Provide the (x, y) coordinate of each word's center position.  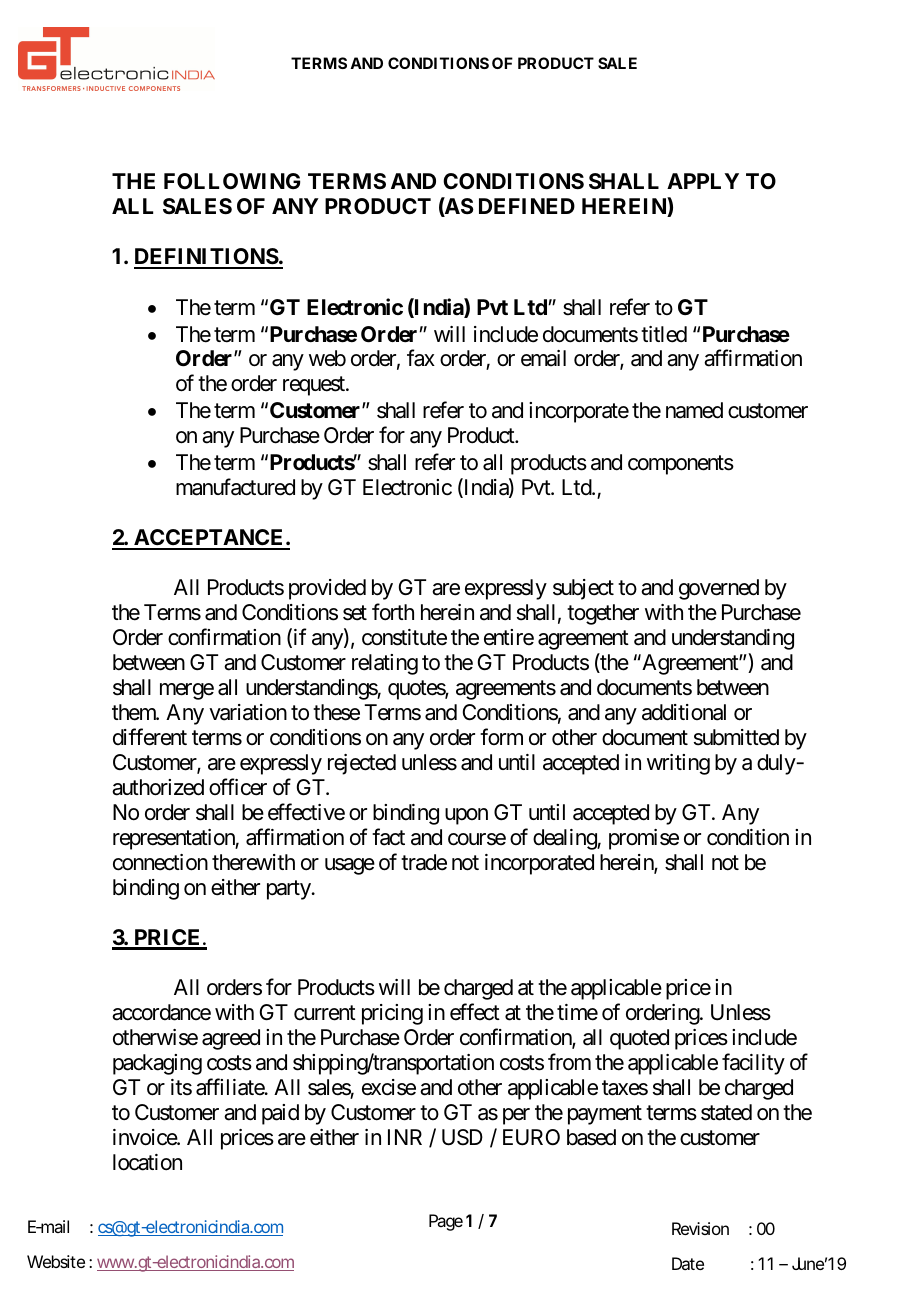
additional (684, 712)
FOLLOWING (232, 181)
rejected (362, 764)
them (135, 712)
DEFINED (527, 206)
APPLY (703, 181)
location (147, 1162)
